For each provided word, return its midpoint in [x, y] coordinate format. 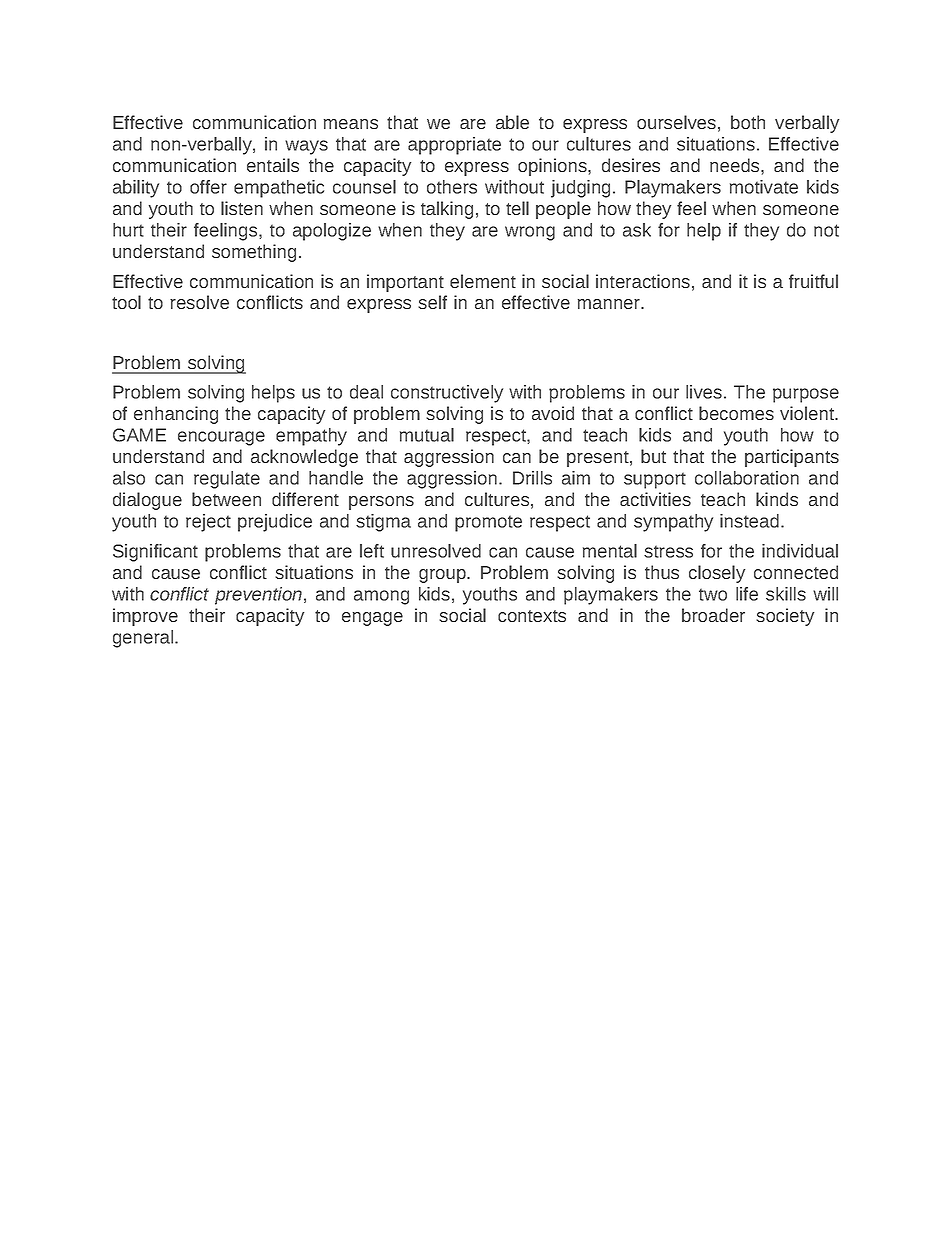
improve [145, 617]
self [432, 302]
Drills [532, 478]
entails [273, 165]
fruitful [813, 281]
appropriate [454, 146]
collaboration [747, 478]
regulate [227, 480]
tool [126, 302]
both [748, 122]
